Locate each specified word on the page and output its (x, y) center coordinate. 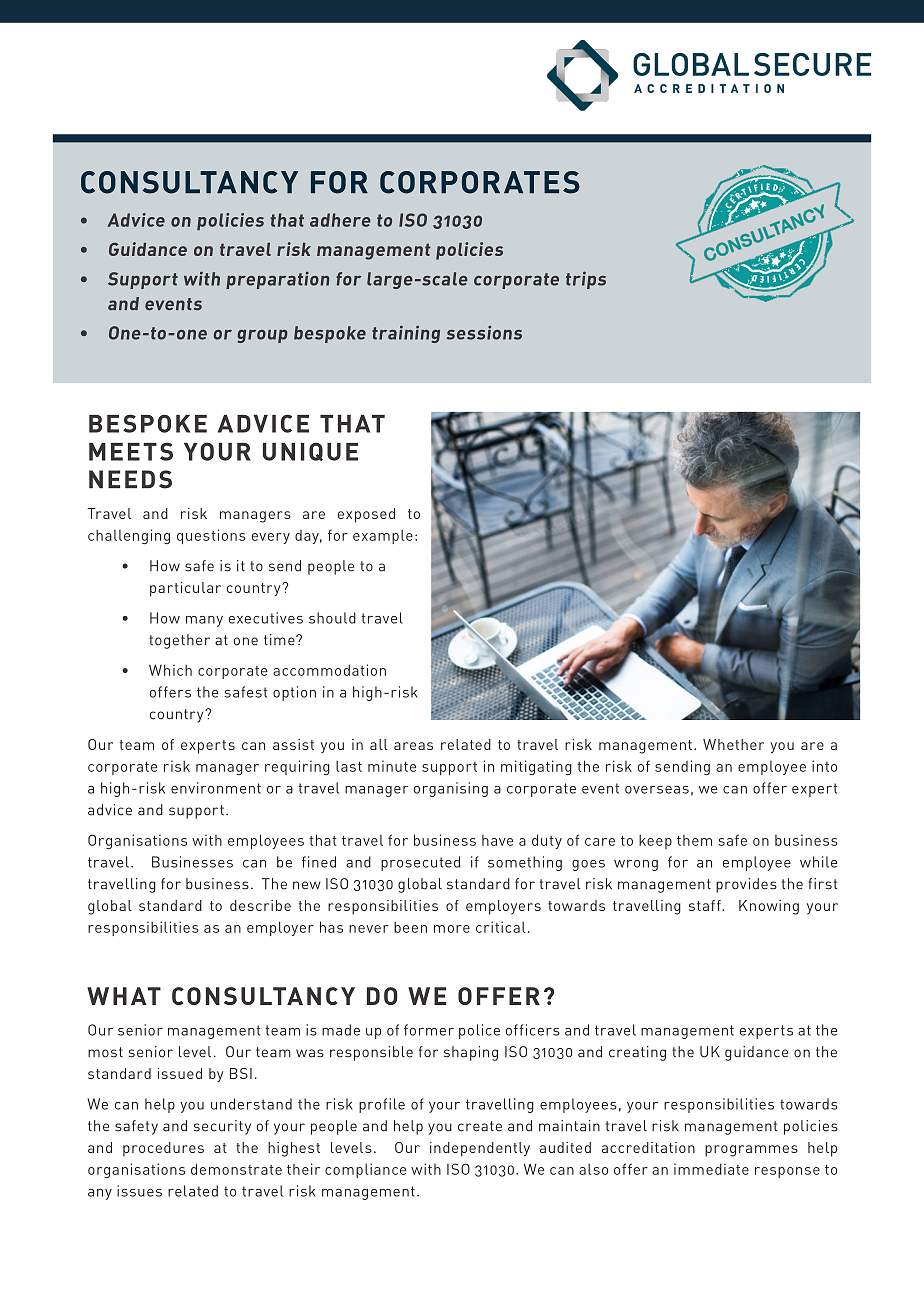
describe (260, 905)
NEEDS (130, 479)
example (383, 537)
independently (480, 1149)
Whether (733, 744)
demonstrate (236, 1169)
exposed (366, 515)
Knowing (769, 907)
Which (170, 670)
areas (413, 746)
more (452, 929)
